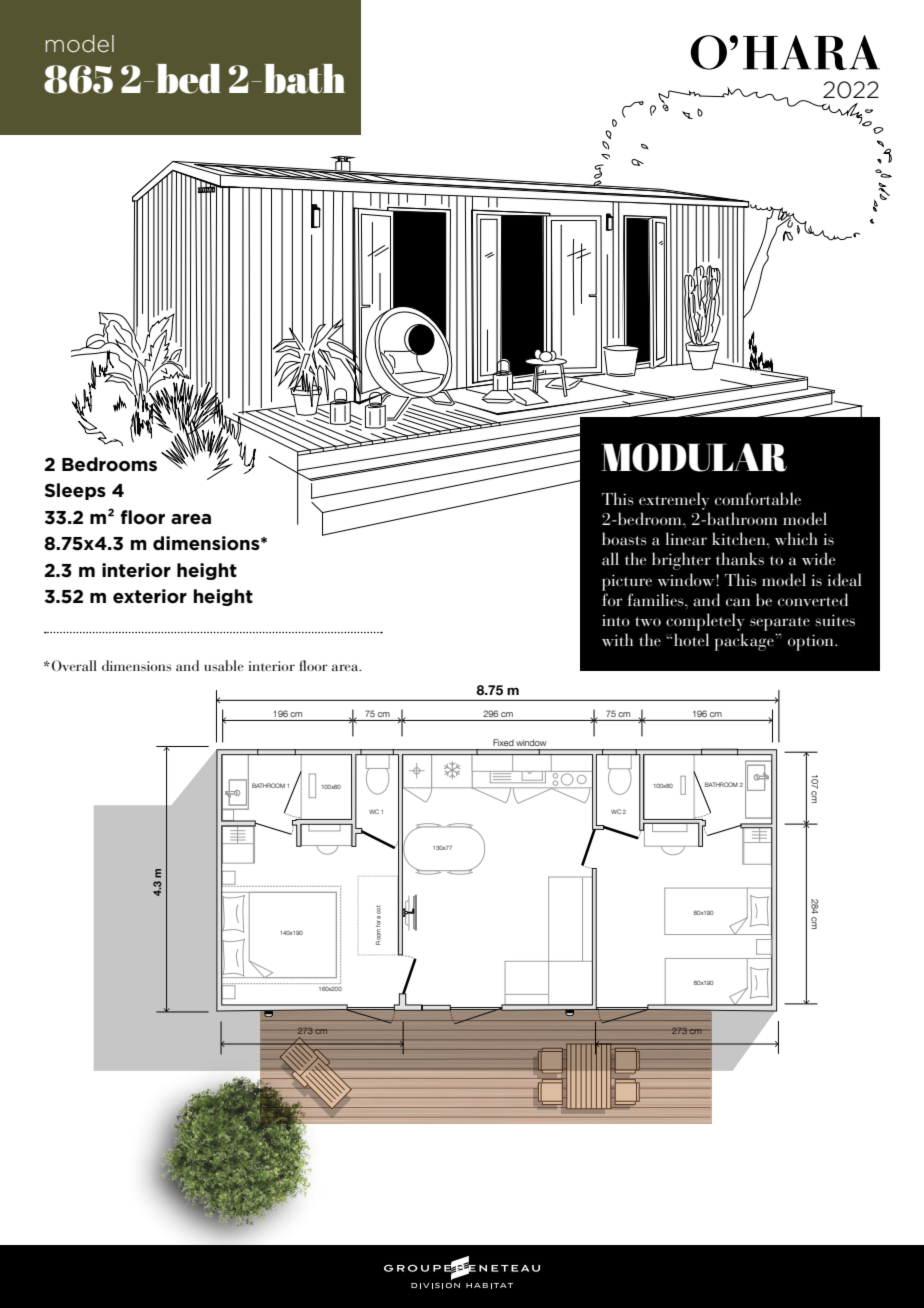 This image has width=924, height=1308. Describe the element at coordinates (812, 642) in the image. I see `option` at that location.
